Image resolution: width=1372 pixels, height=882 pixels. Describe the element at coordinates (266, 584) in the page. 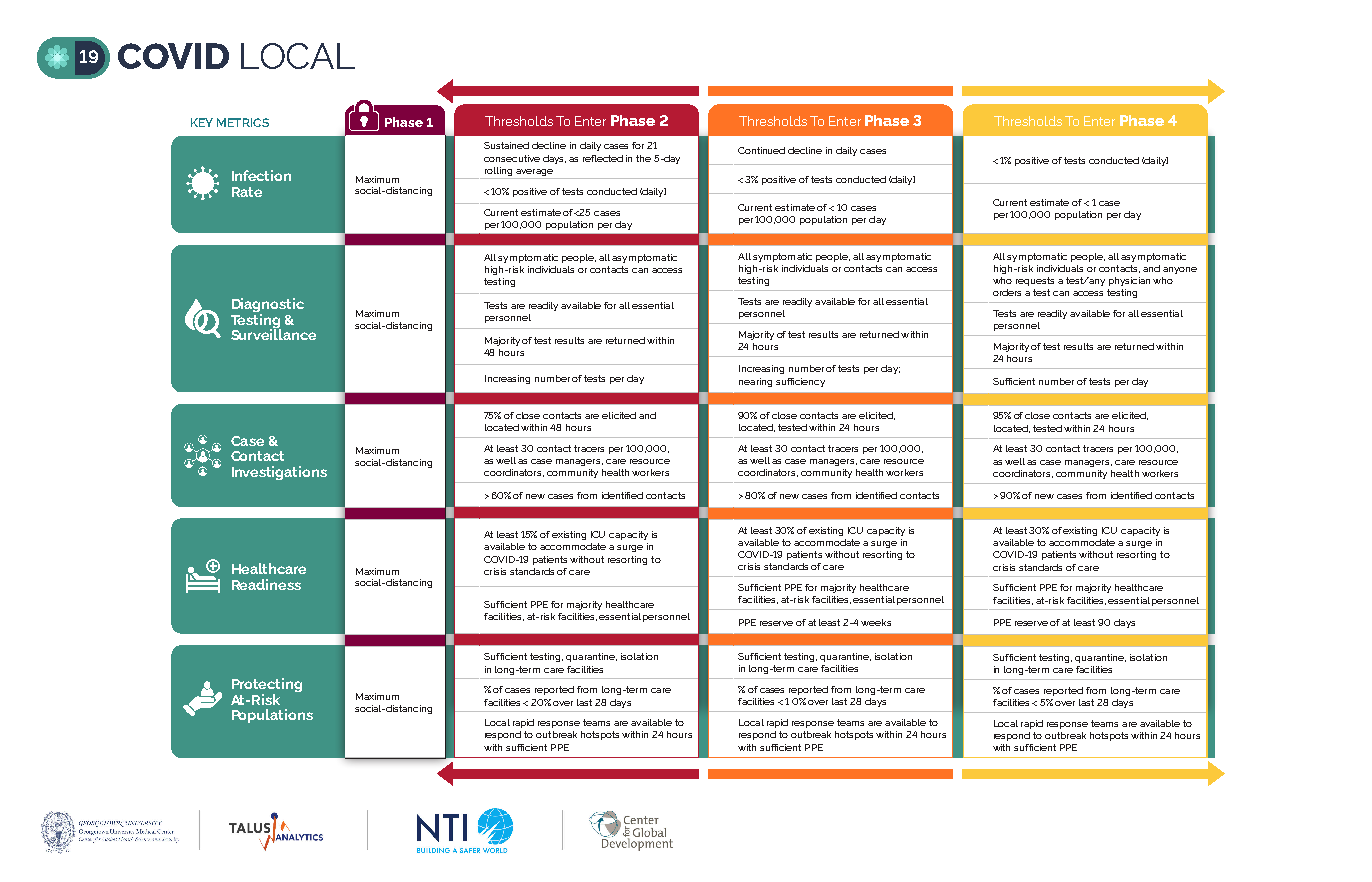

I see `Readiness` at that location.
